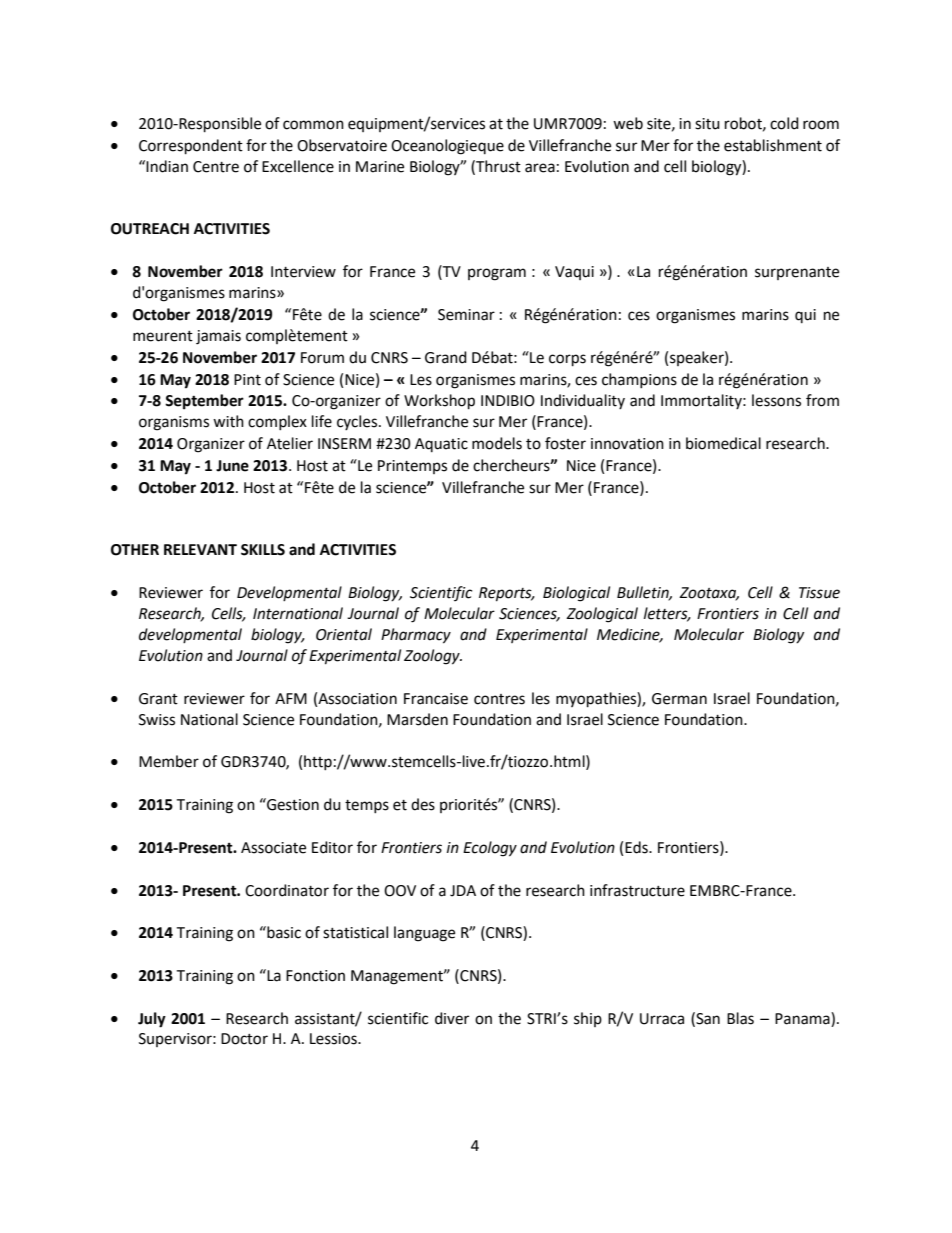 The height and width of the screenshot is (1233, 952). Describe the element at coordinates (773, 145) in the screenshot. I see `establishment` at that location.
